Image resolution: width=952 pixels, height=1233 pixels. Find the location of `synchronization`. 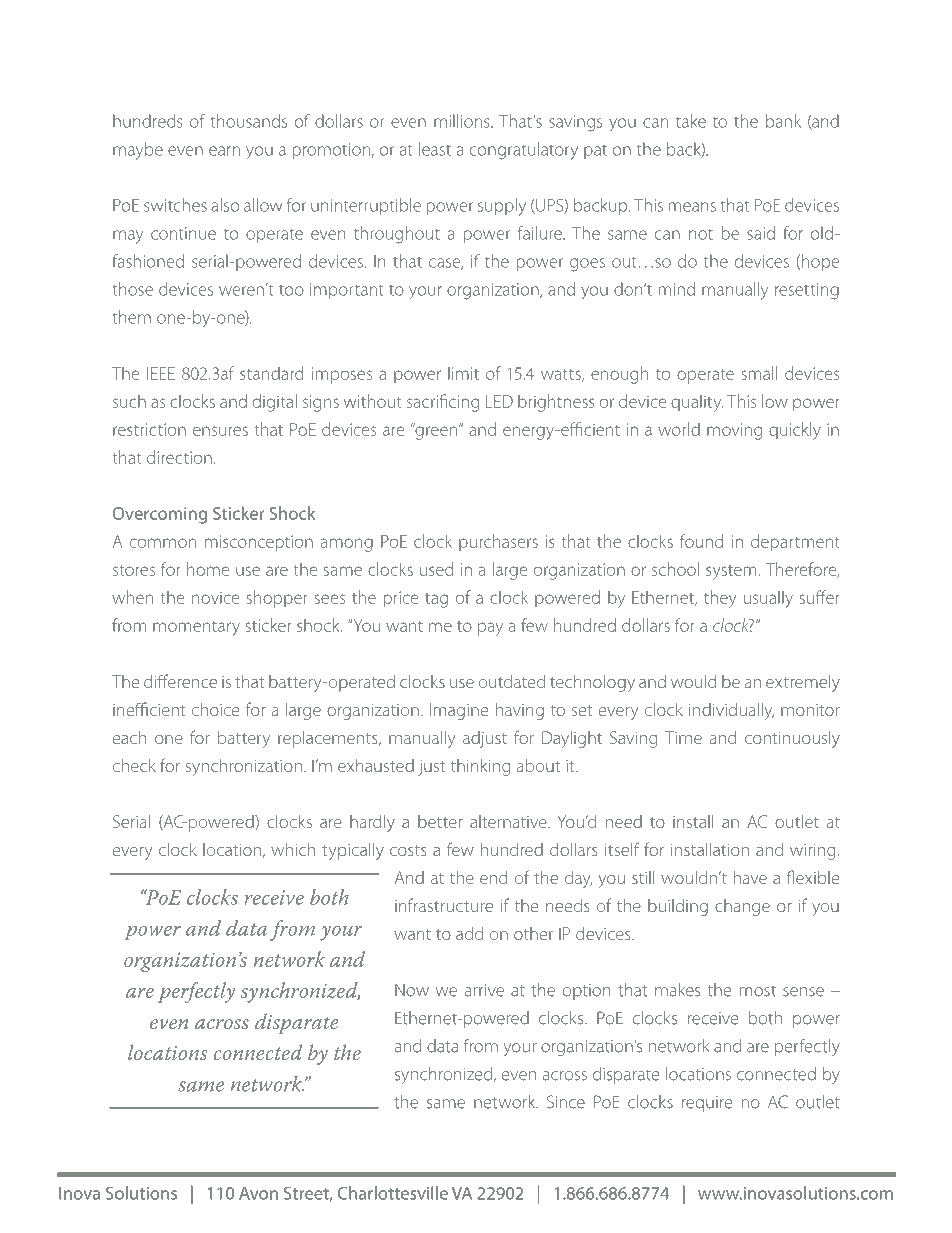

synchronization is located at coordinates (244, 767).
